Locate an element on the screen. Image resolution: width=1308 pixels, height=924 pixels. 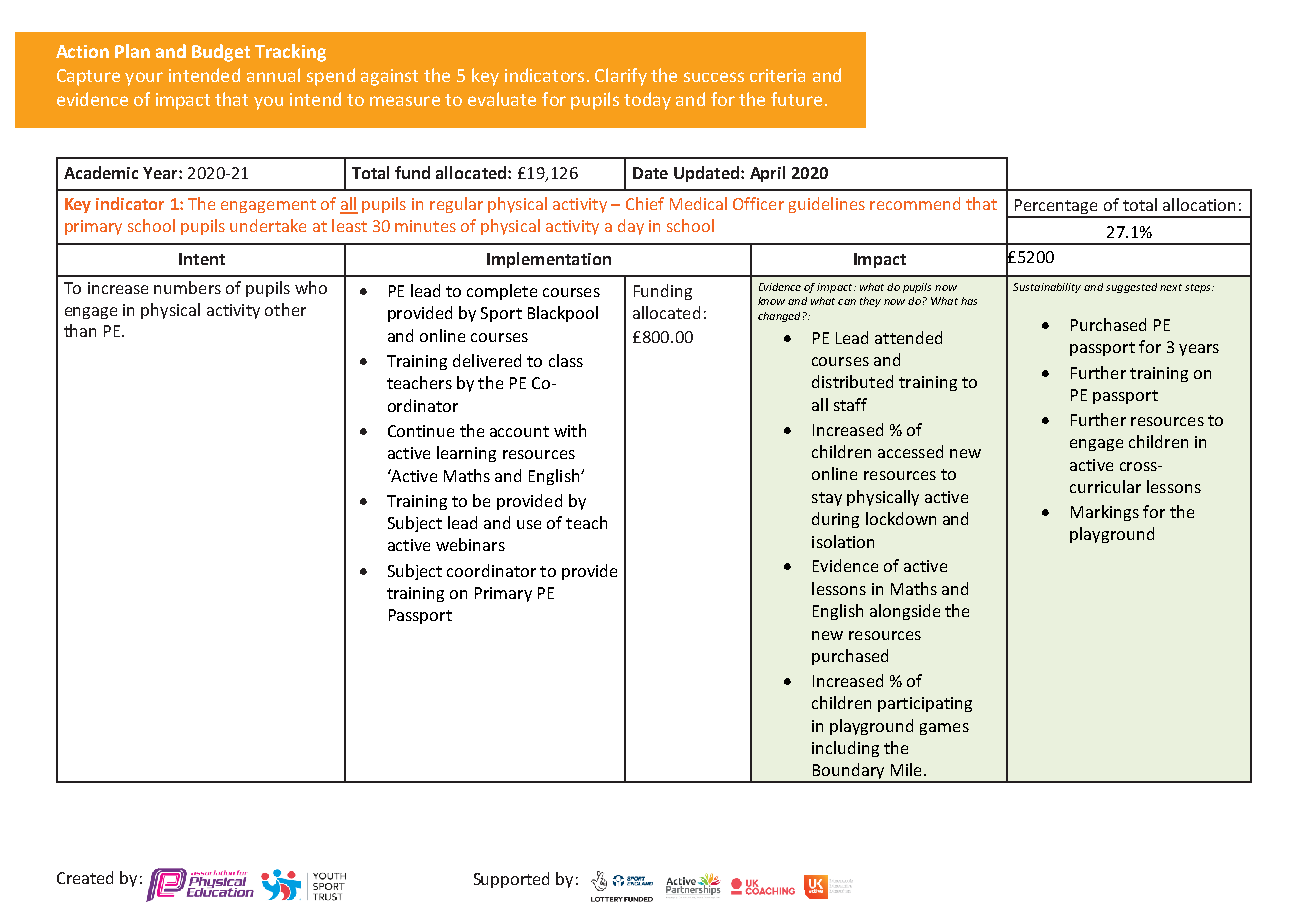
with is located at coordinates (570, 430).
